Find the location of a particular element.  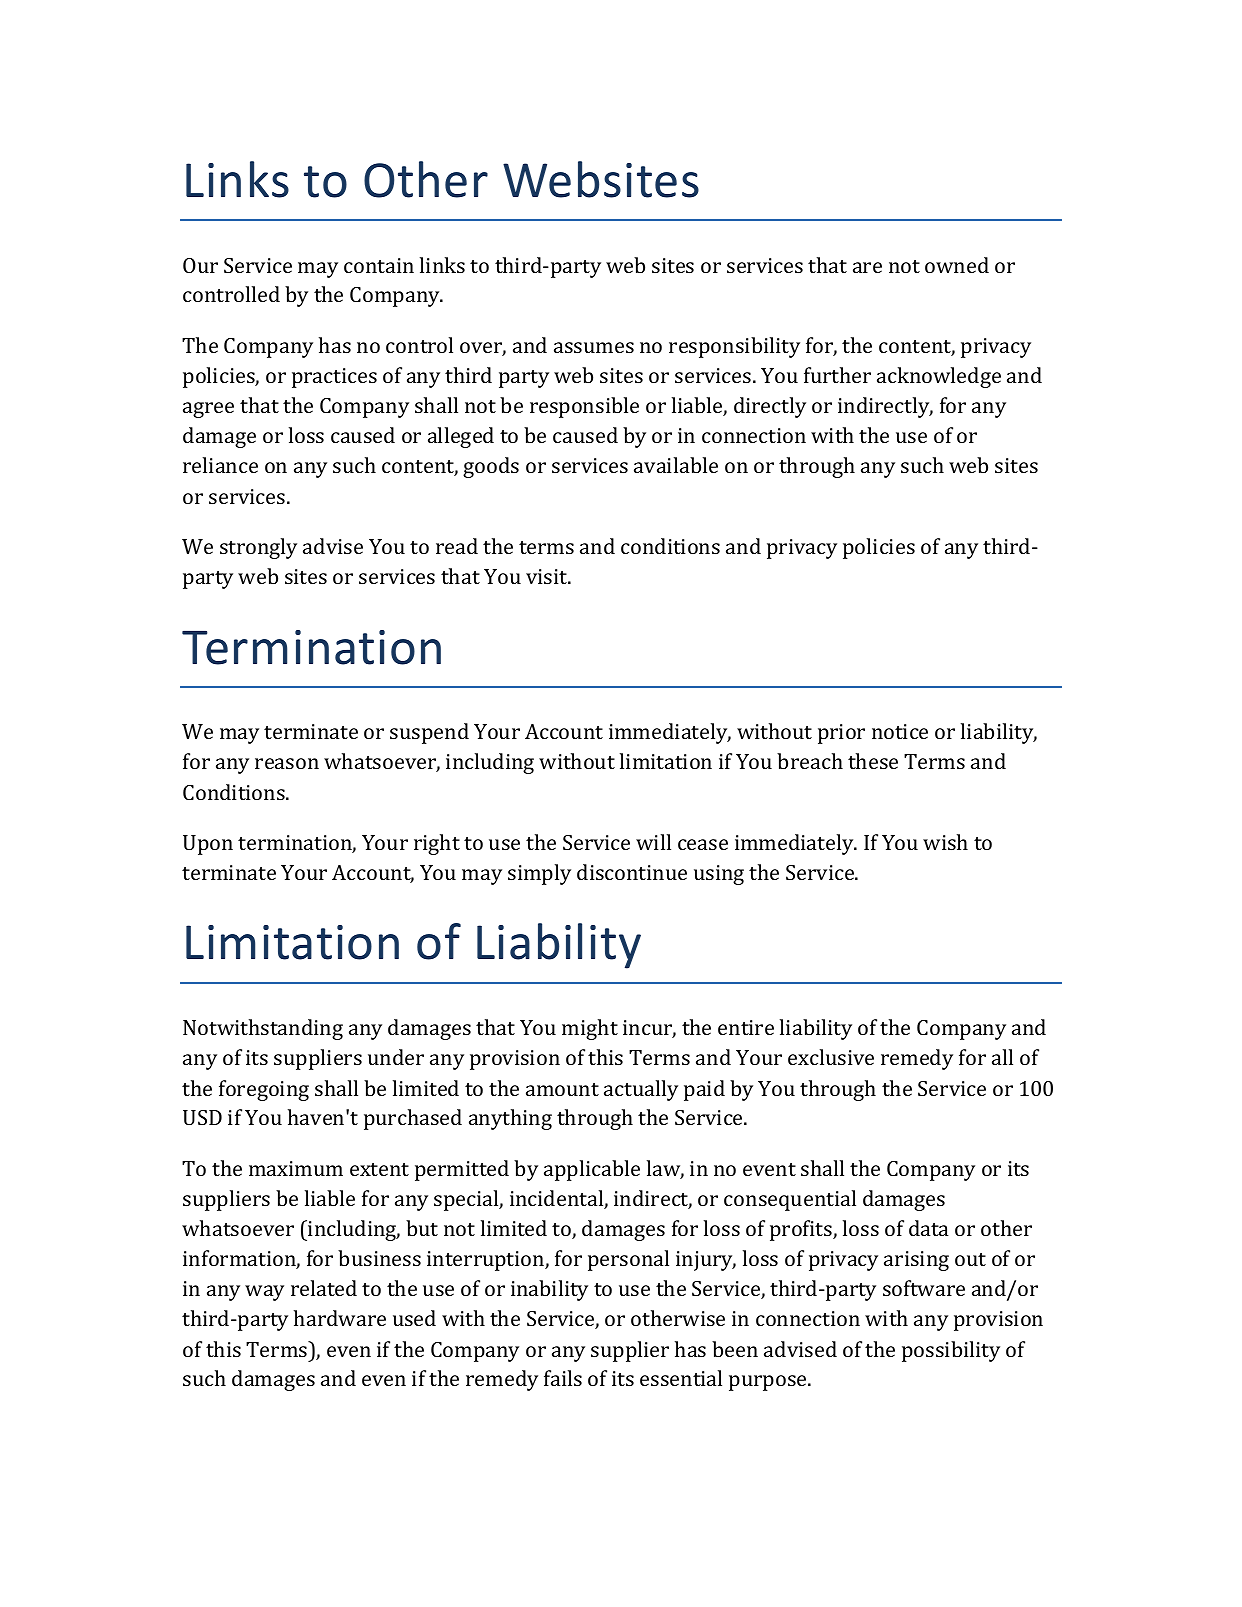

wish is located at coordinates (945, 842).
